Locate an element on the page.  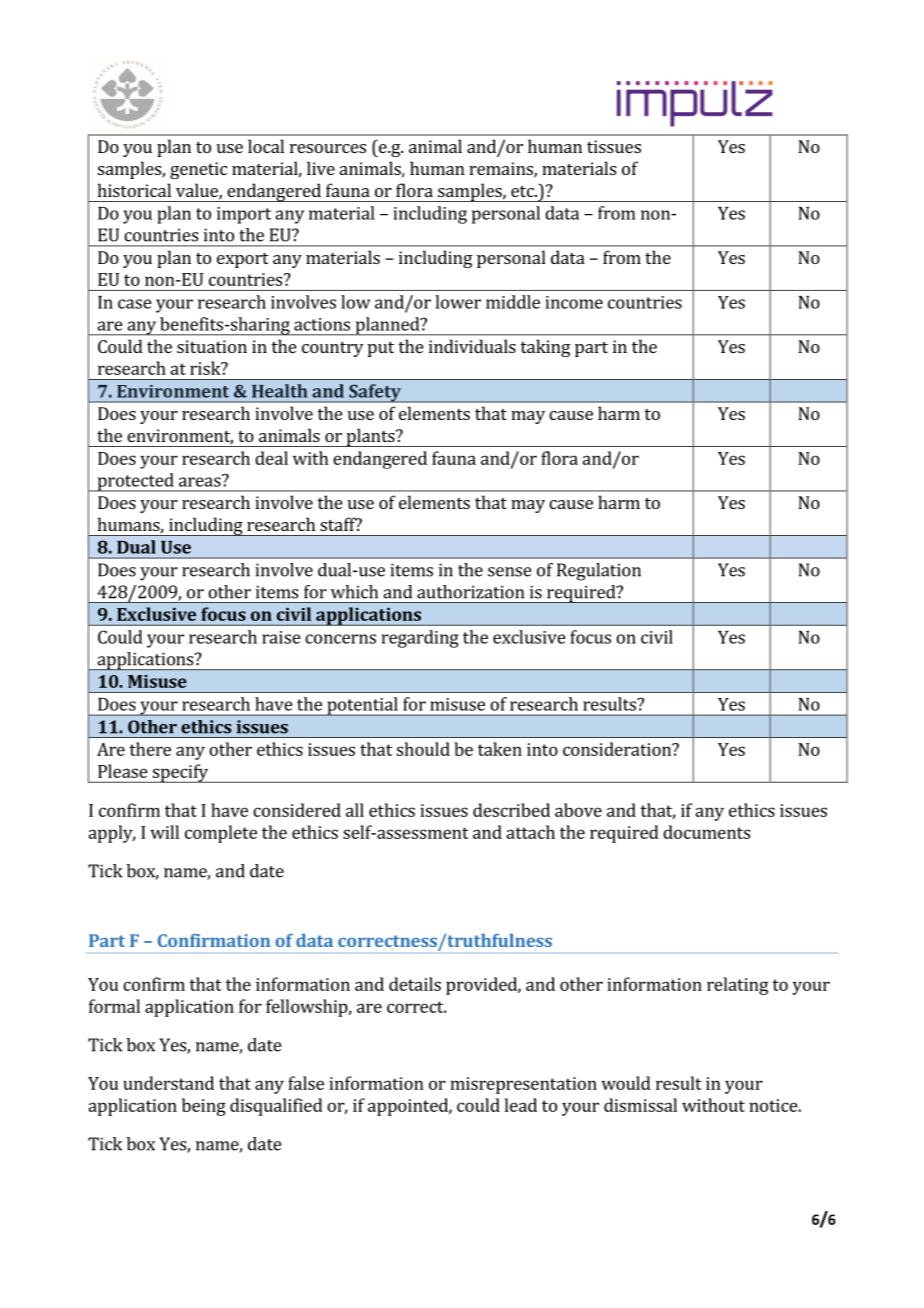
misrepresentation is located at coordinates (523, 1085).
